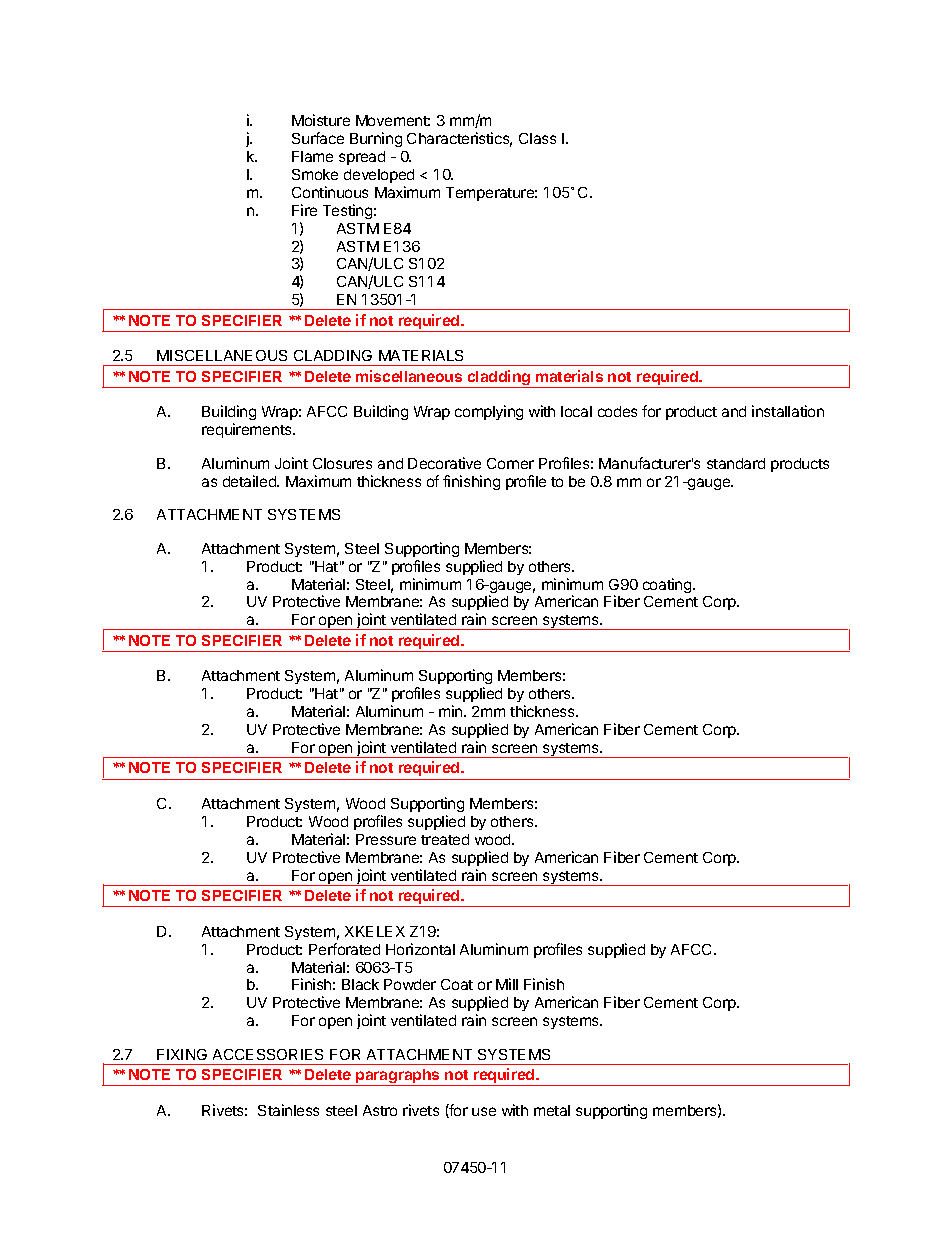  I want to click on Corner, so click(510, 463).
